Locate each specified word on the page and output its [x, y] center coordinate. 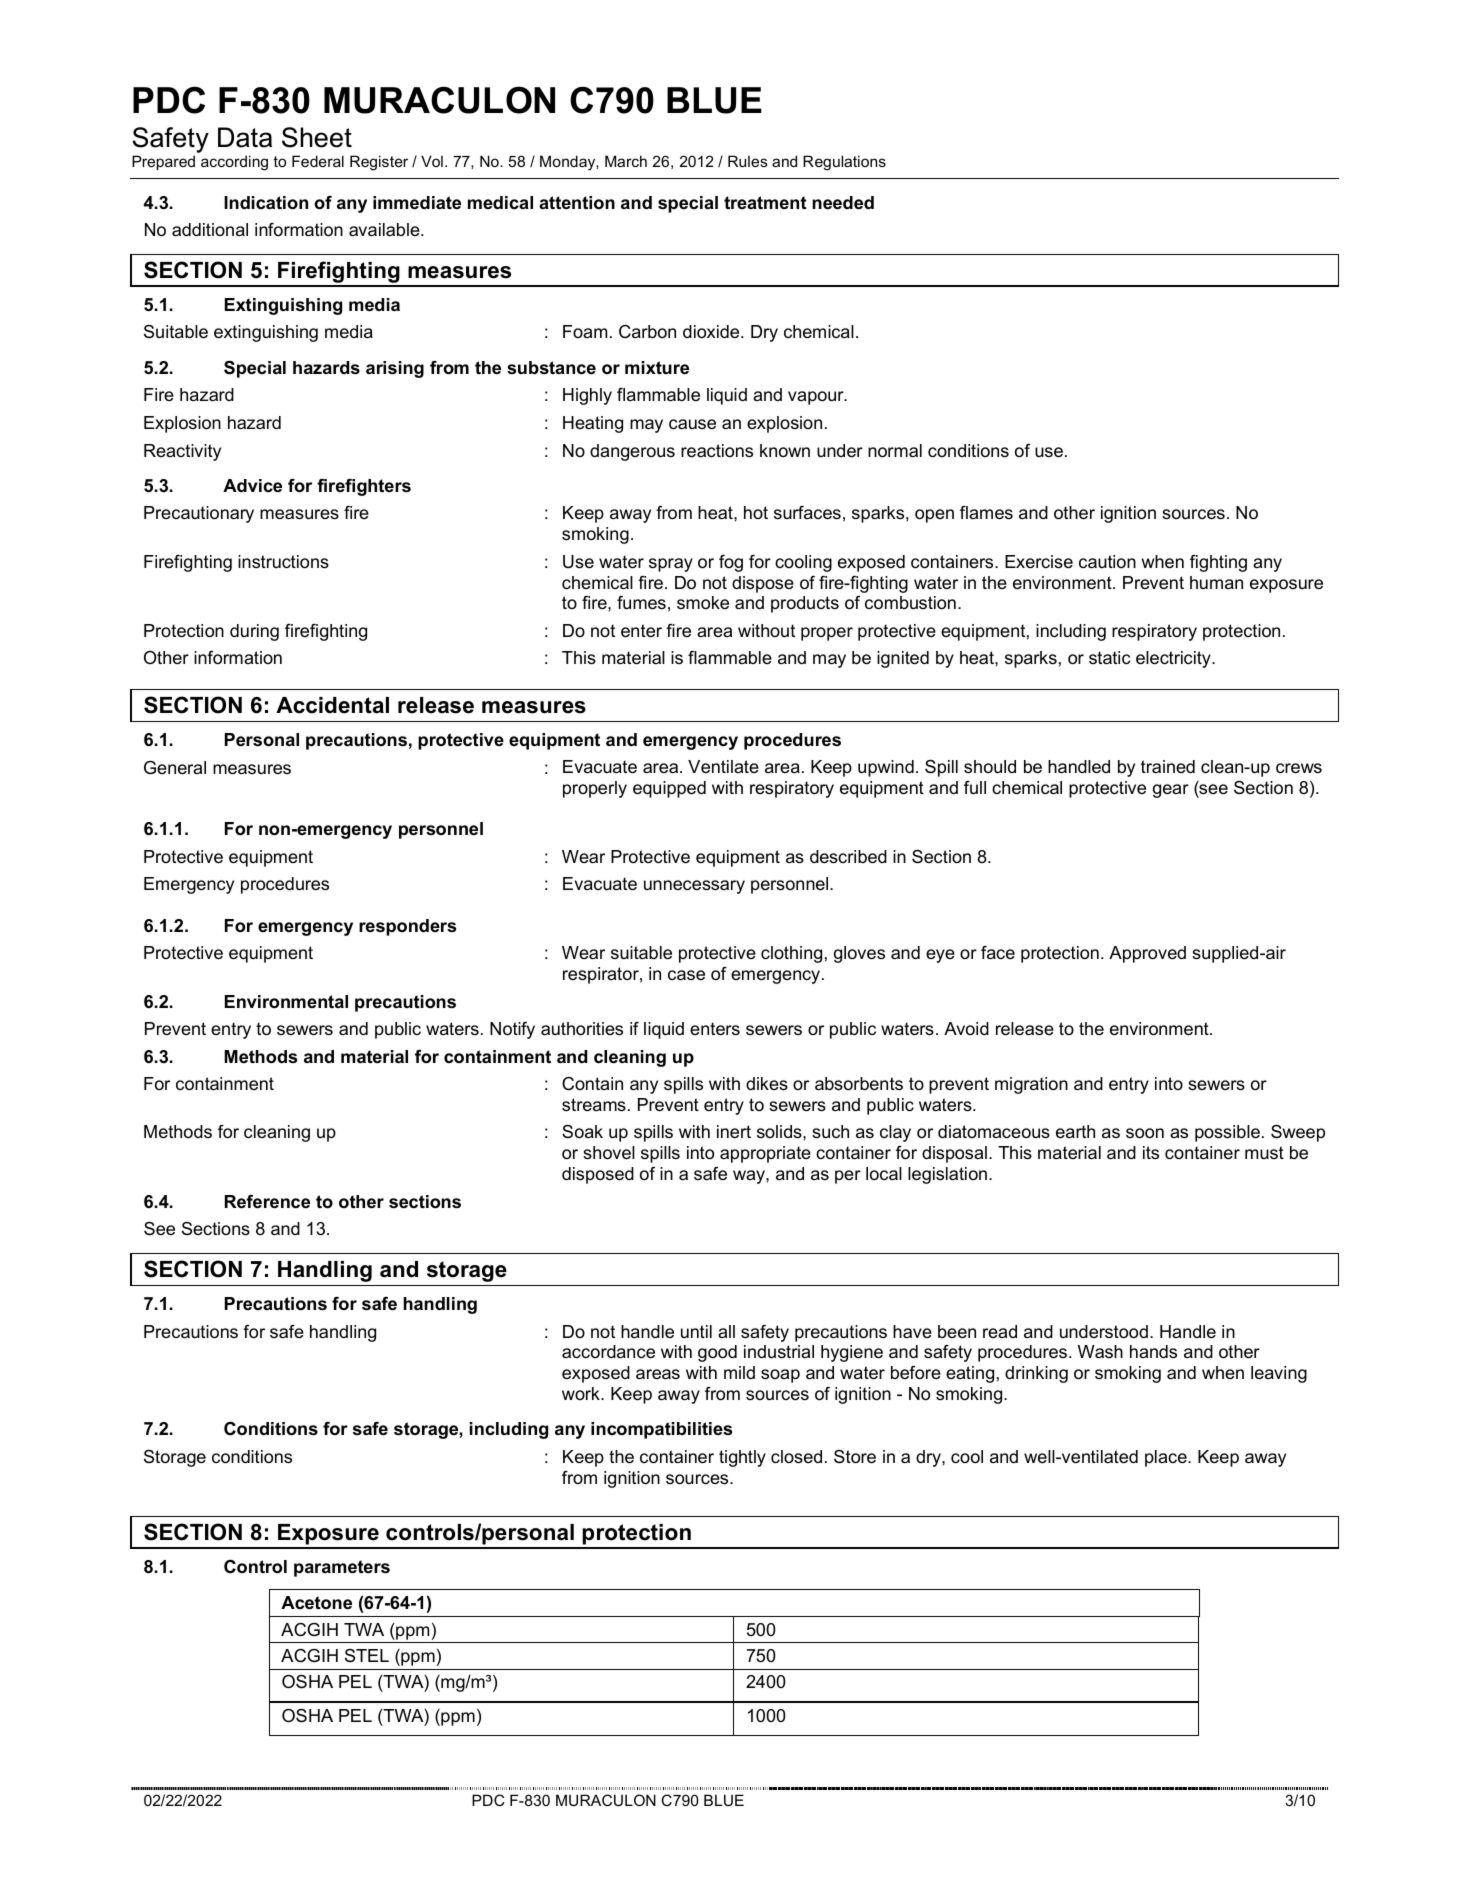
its [1151, 1153]
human [1216, 582]
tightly [742, 1458]
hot [756, 512]
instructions [283, 562]
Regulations [844, 163]
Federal [318, 161]
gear [1171, 791]
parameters [342, 1568]
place [1167, 1458]
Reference [267, 1202]
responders [407, 927]
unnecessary [694, 887]
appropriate [765, 1154]
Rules [748, 161]
